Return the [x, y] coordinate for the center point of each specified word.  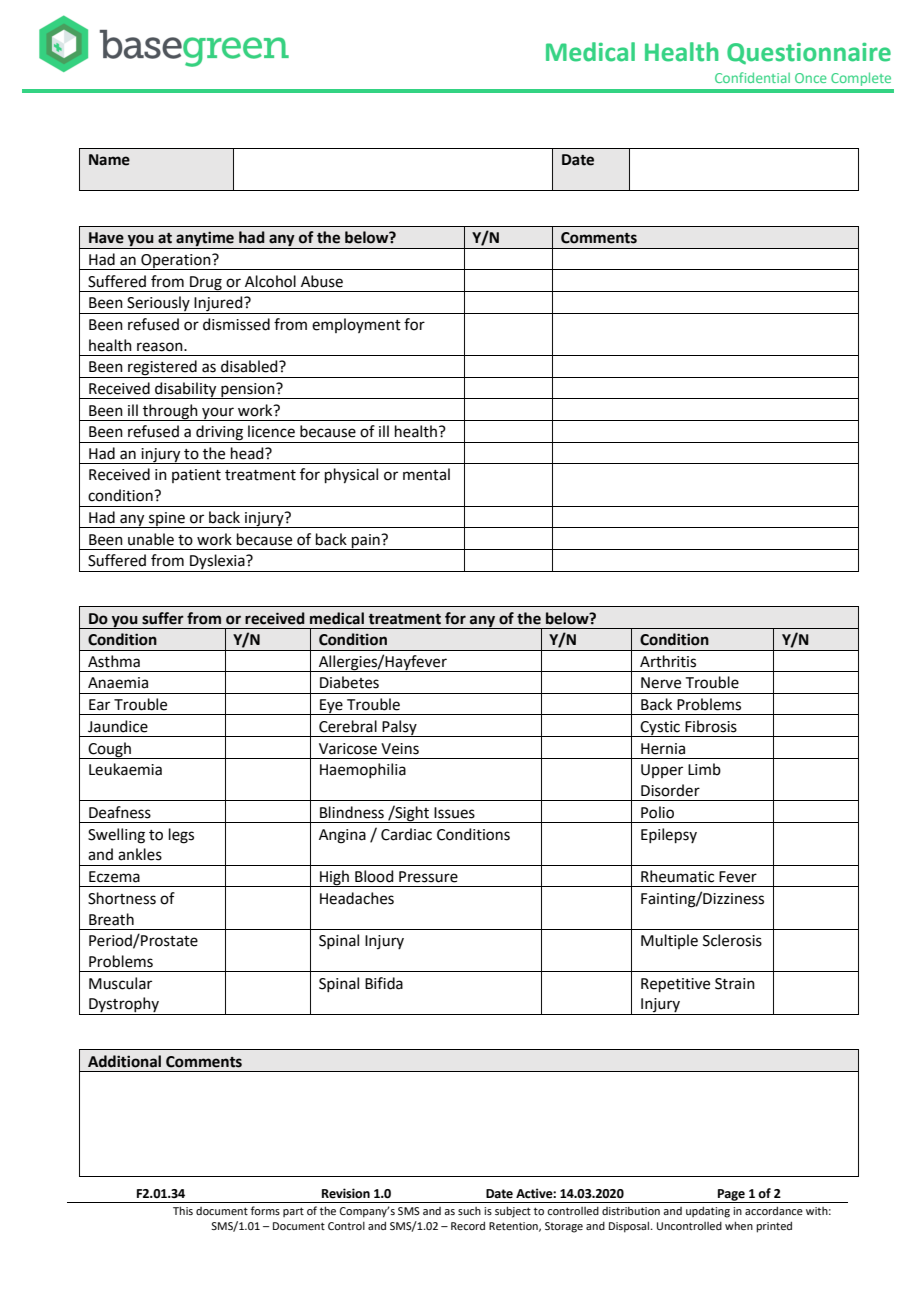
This [183, 1210]
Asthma [114, 661]
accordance [774, 1210]
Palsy [400, 728]
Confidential [752, 77]
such [469, 1211]
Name [109, 160]
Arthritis [668, 661]
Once [811, 78]
